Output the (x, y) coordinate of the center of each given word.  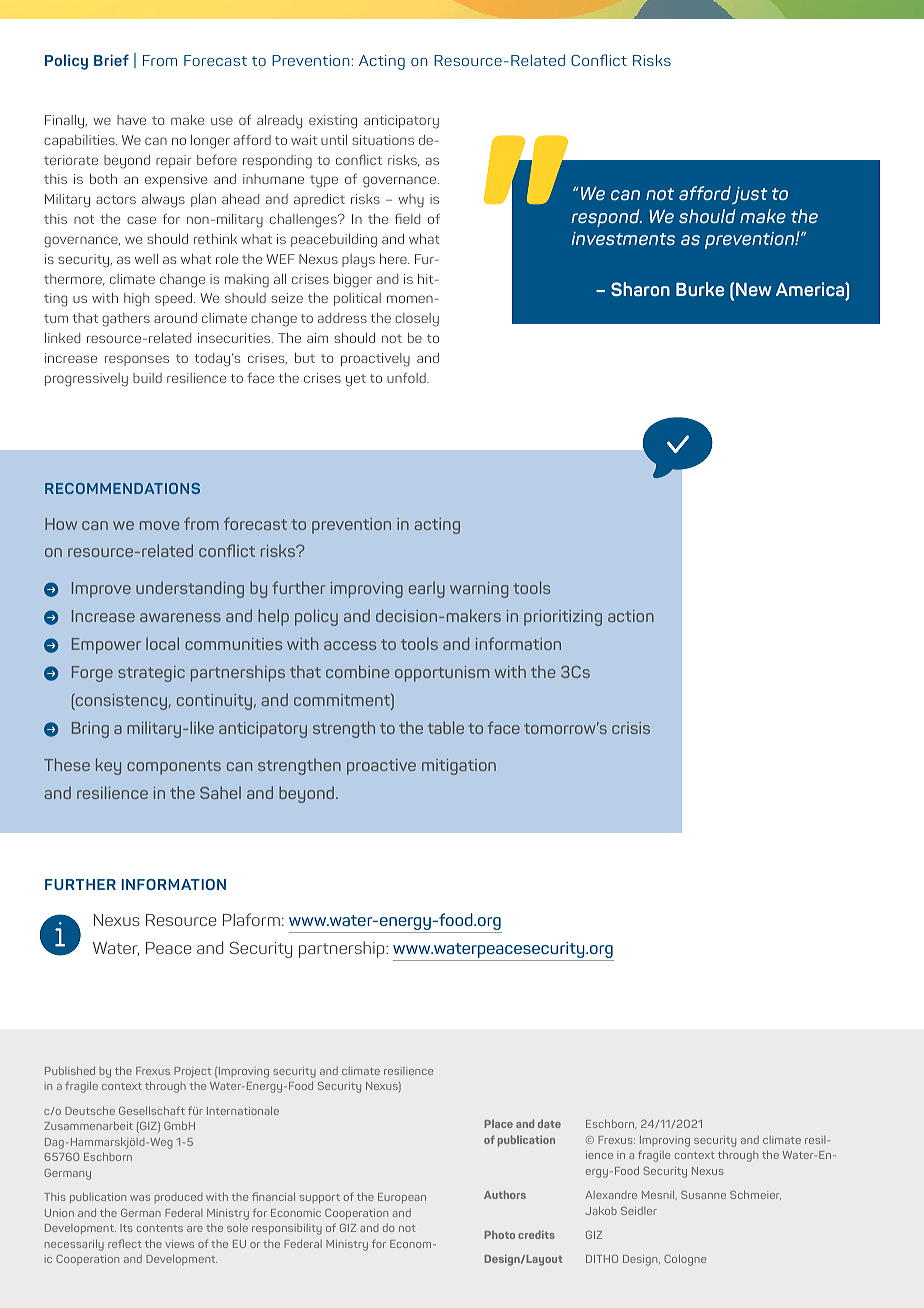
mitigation (459, 767)
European (402, 1198)
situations (383, 140)
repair (174, 161)
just (749, 195)
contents (160, 1228)
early (427, 589)
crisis (631, 728)
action (631, 616)
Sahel (220, 792)
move (159, 525)
